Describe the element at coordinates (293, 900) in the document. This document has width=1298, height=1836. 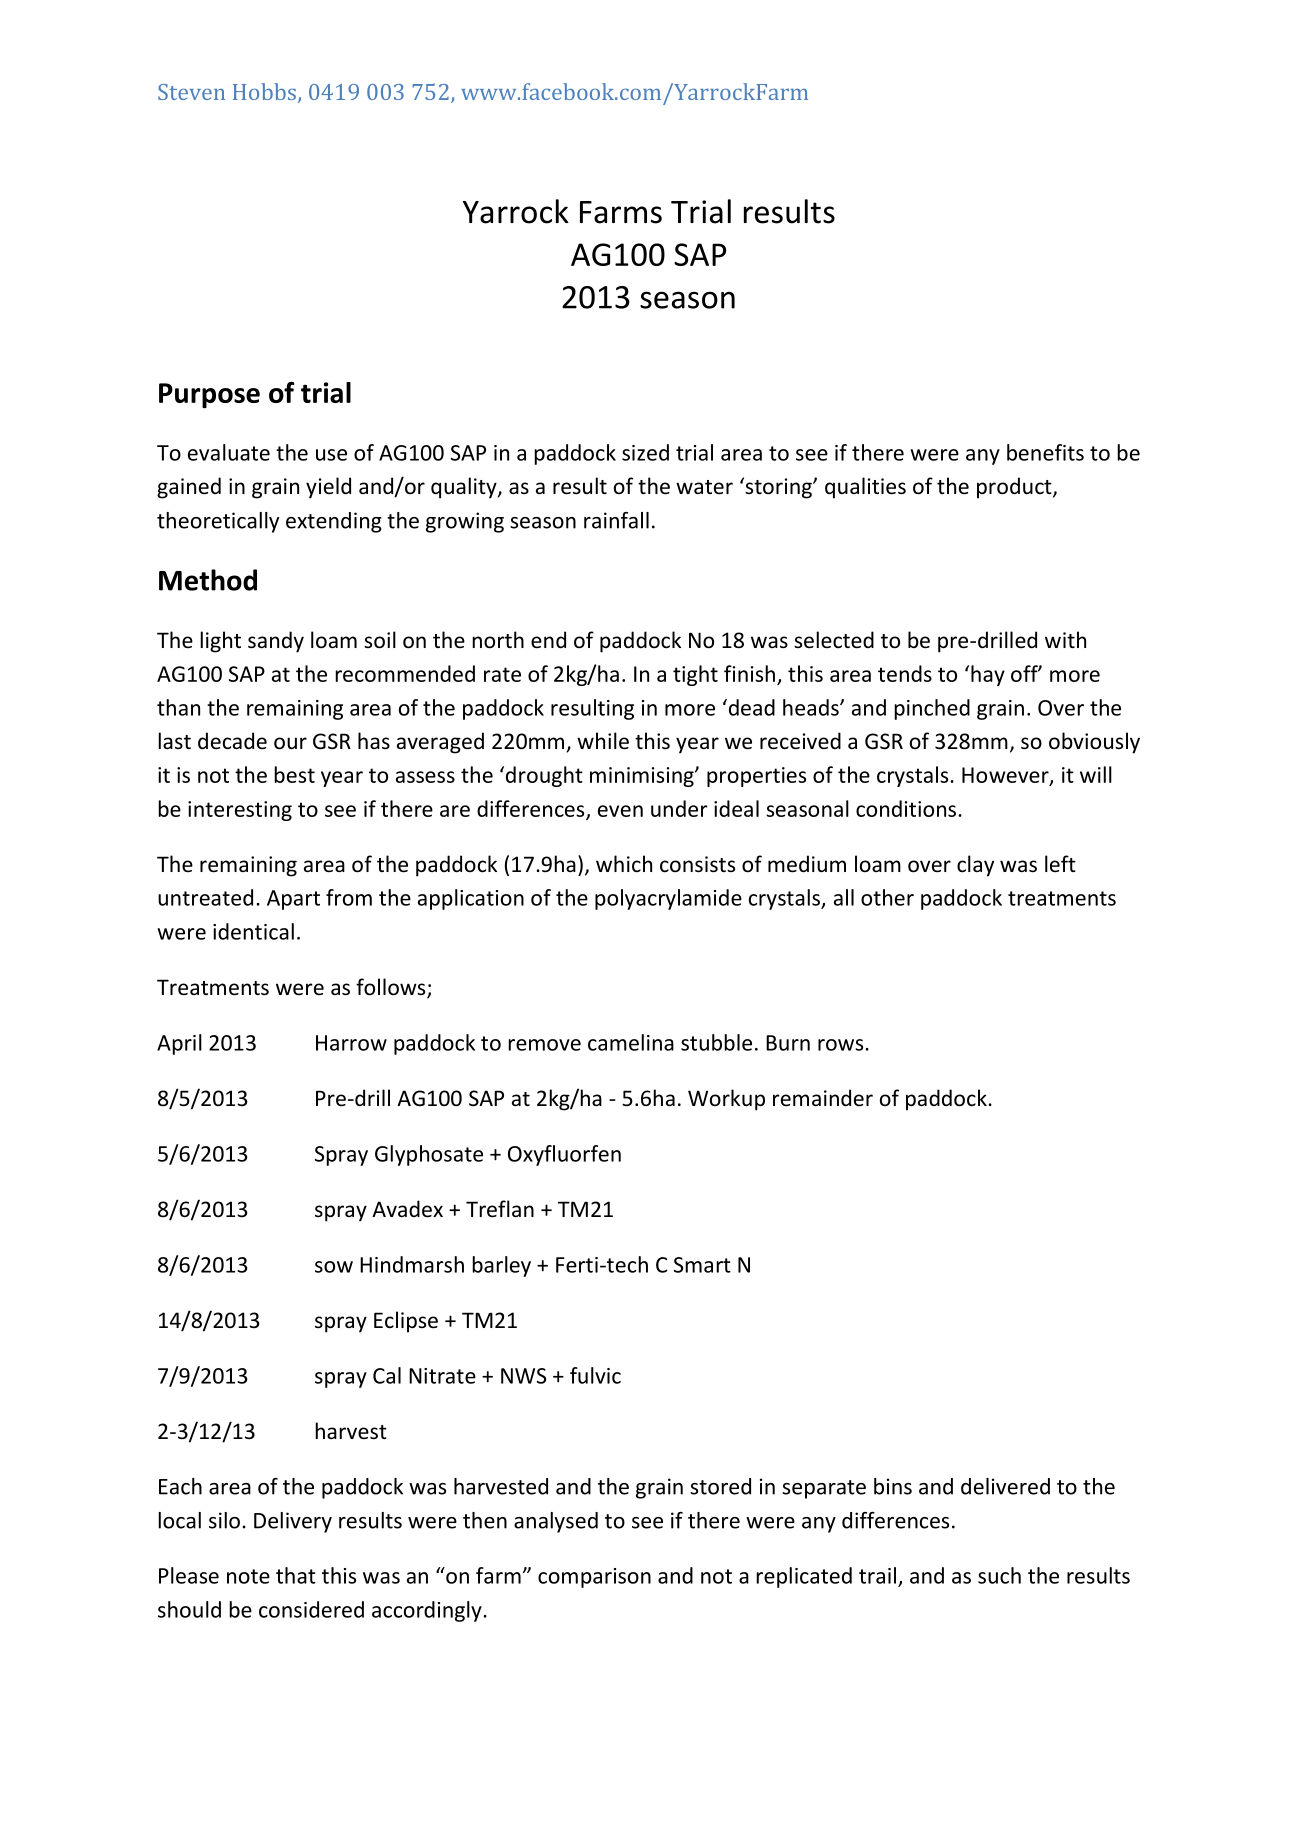
I see `Apart` at that location.
